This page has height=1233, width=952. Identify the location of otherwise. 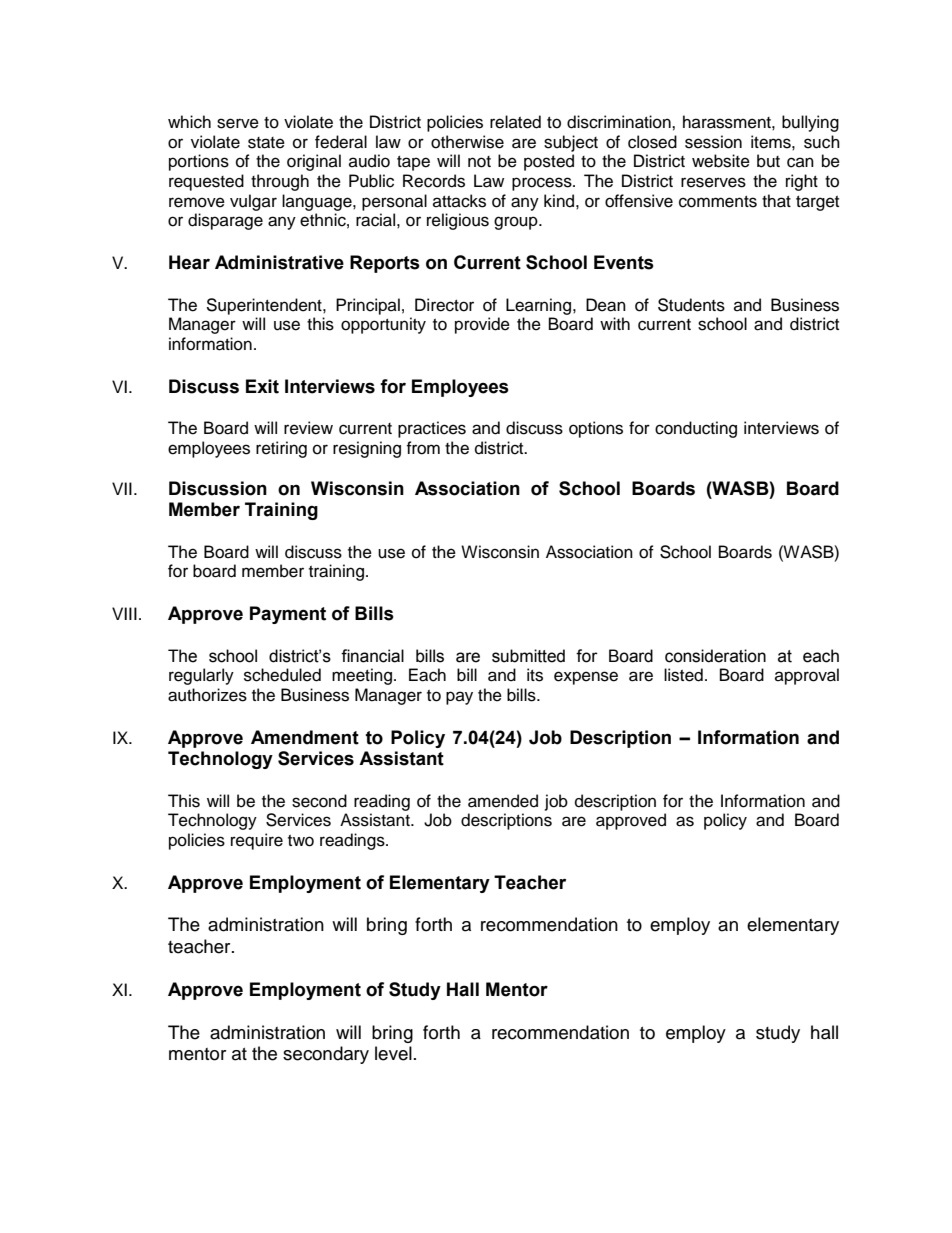
(467, 142).
